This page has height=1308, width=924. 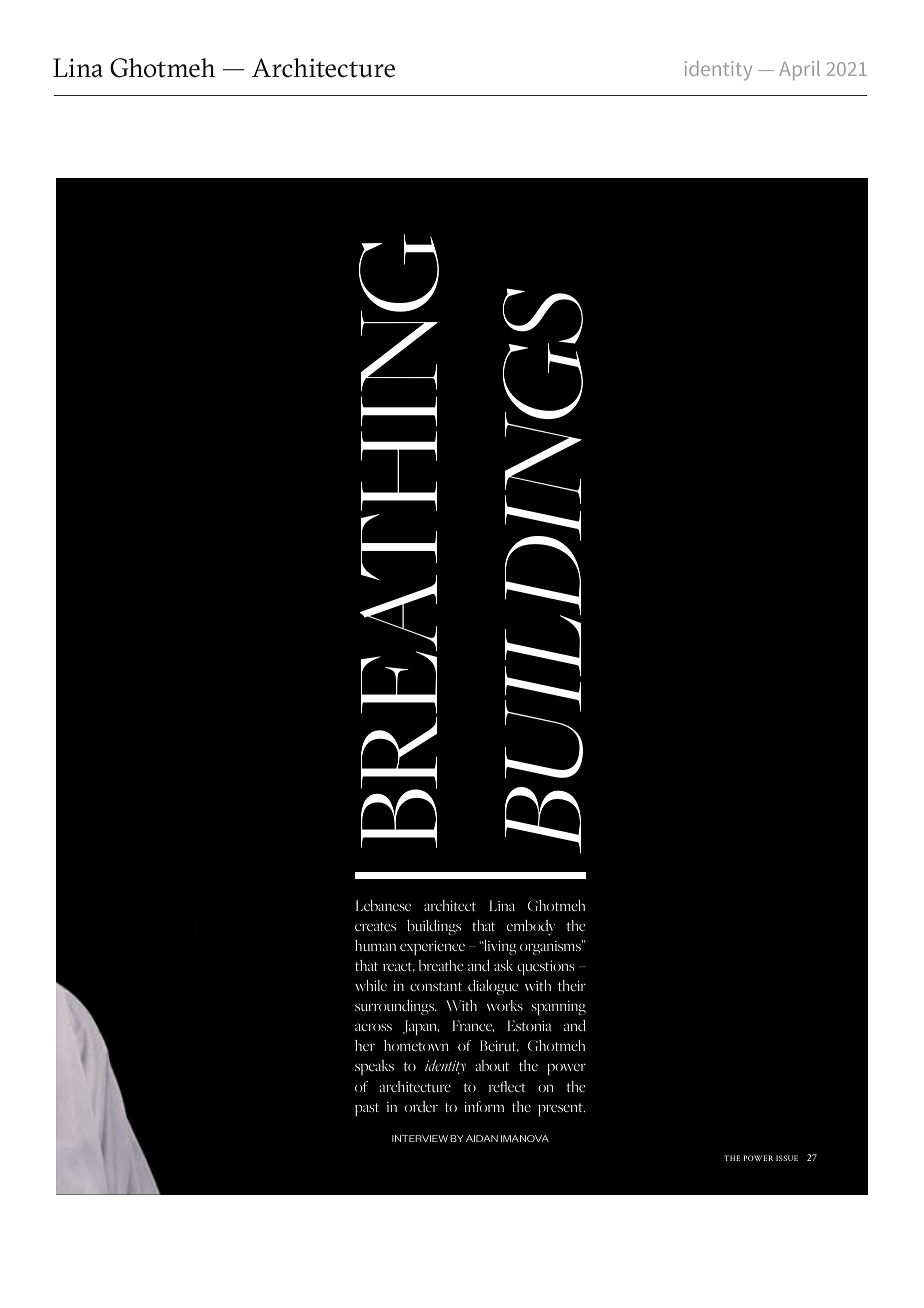 I want to click on April, so click(x=799, y=70).
